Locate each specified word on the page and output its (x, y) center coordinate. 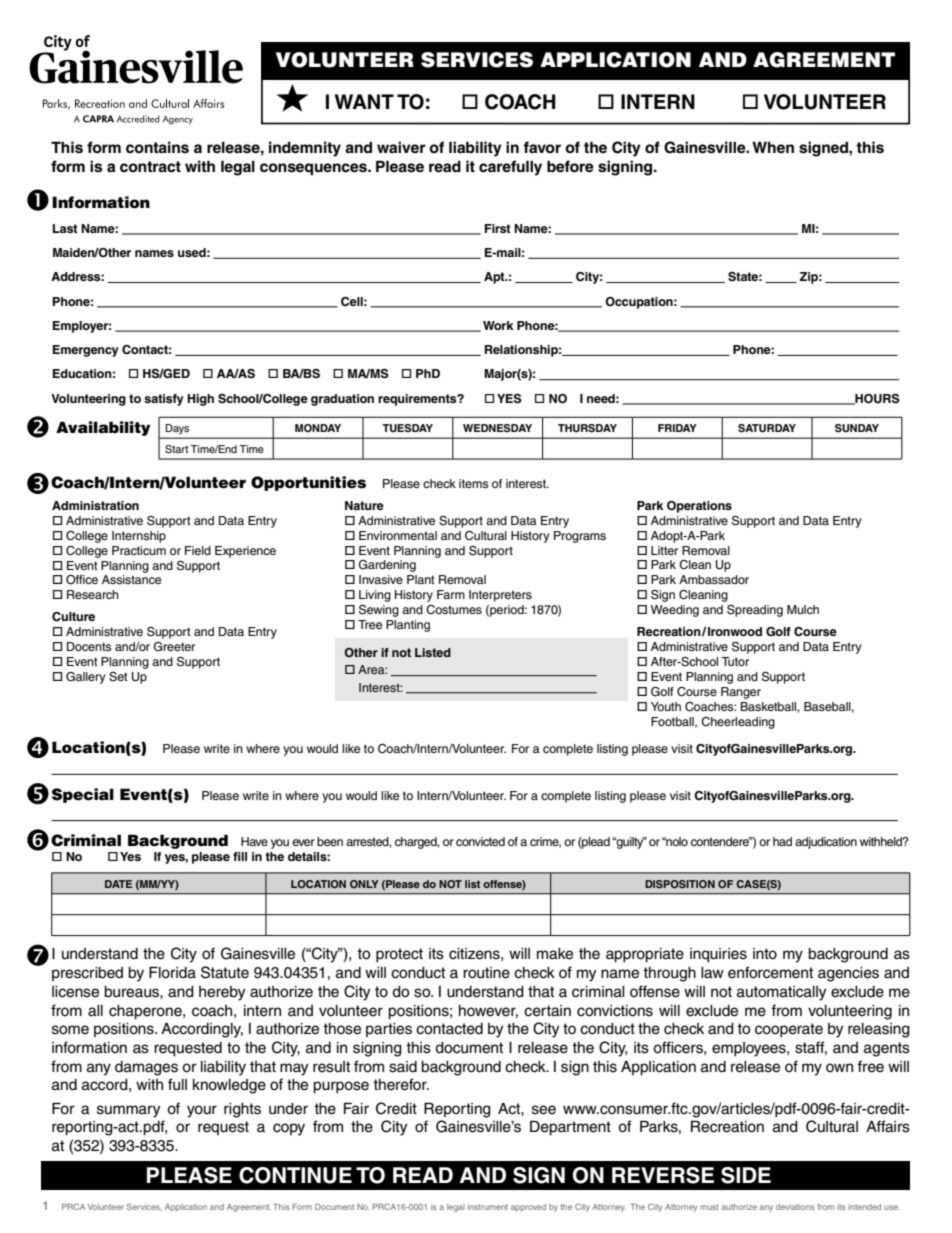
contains (157, 147)
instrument (488, 1207)
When (773, 147)
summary (128, 1111)
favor (542, 147)
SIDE (746, 1175)
